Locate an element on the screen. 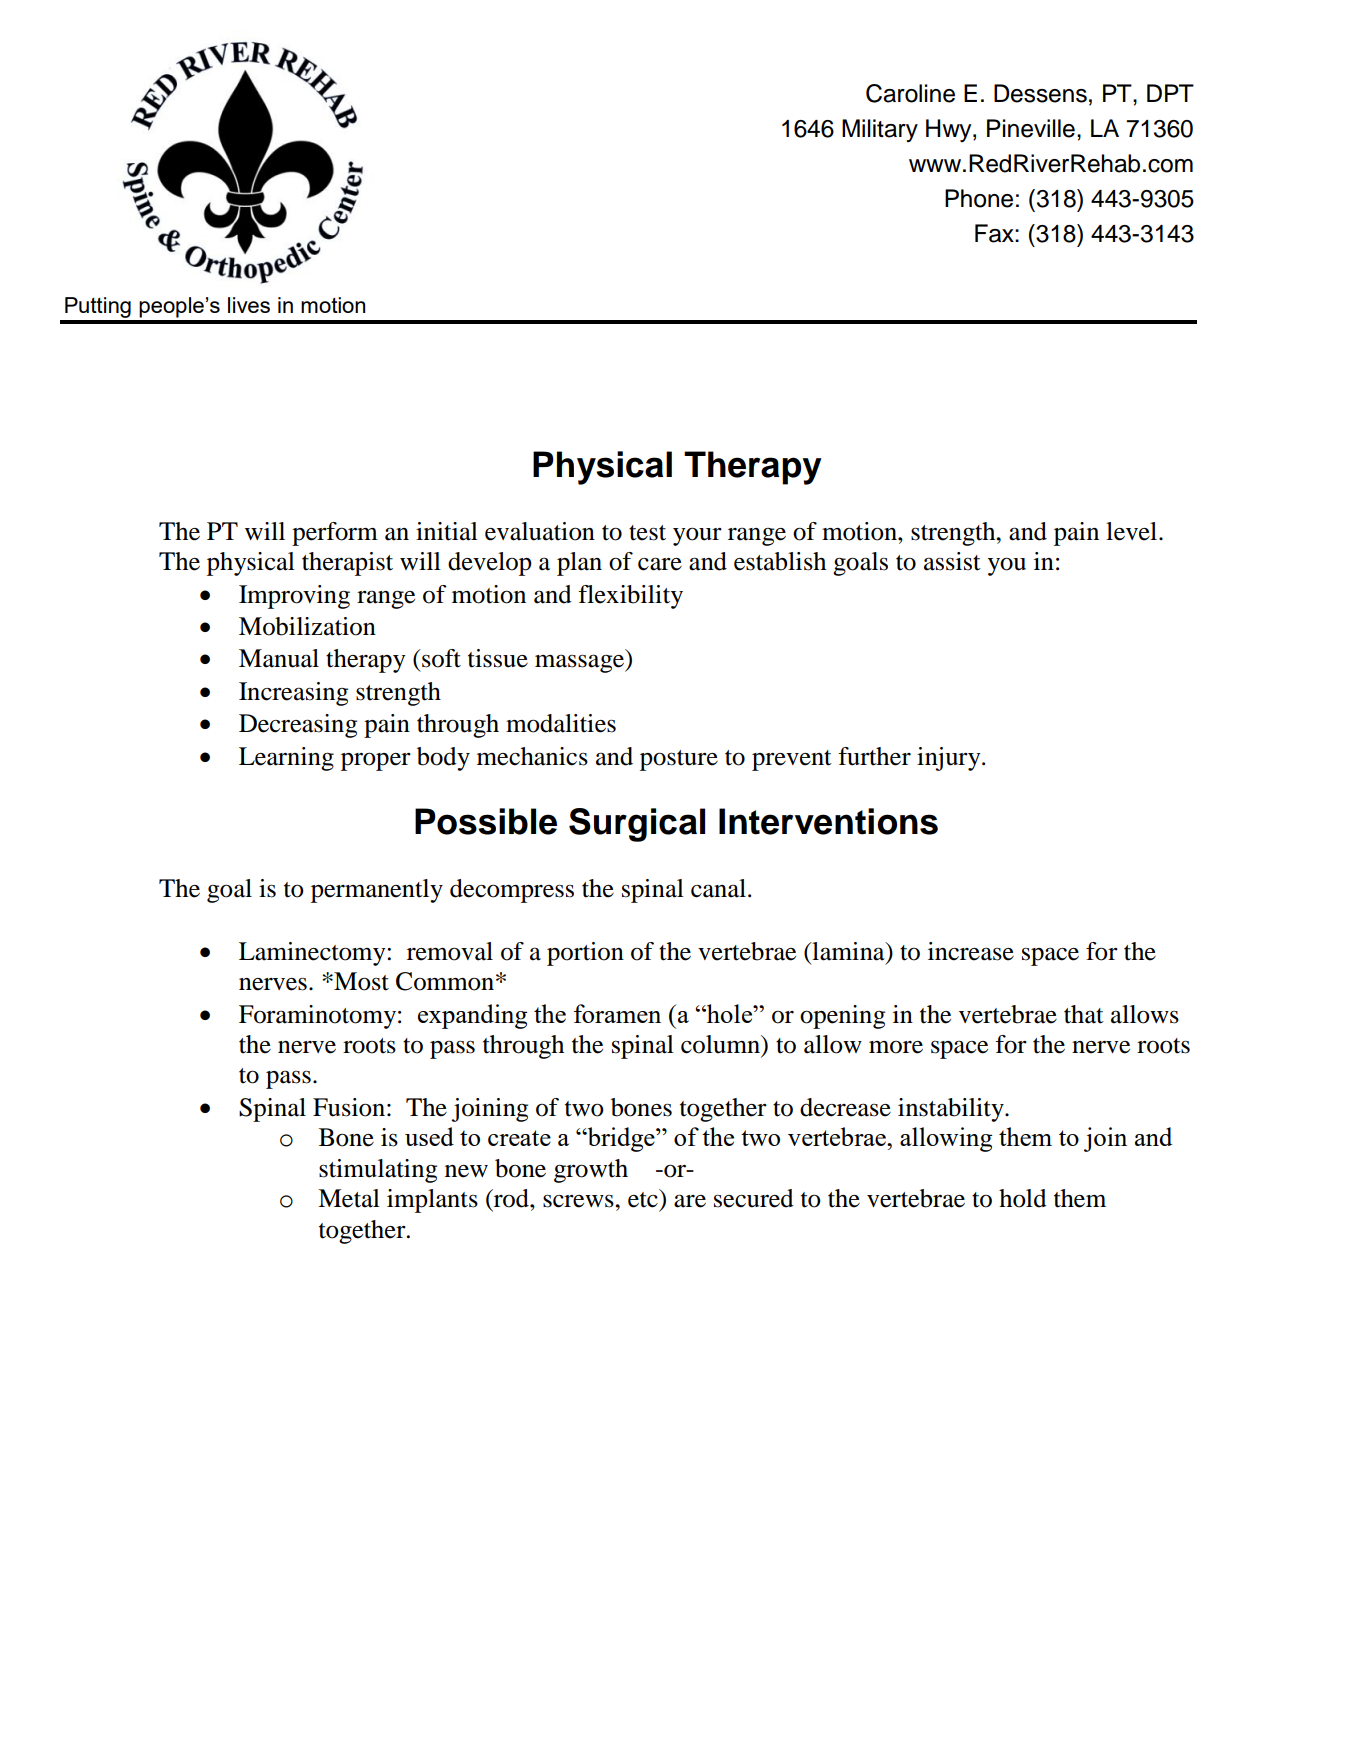 The image size is (1353, 1750). stimulating is located at coordinates (378, 1171).
